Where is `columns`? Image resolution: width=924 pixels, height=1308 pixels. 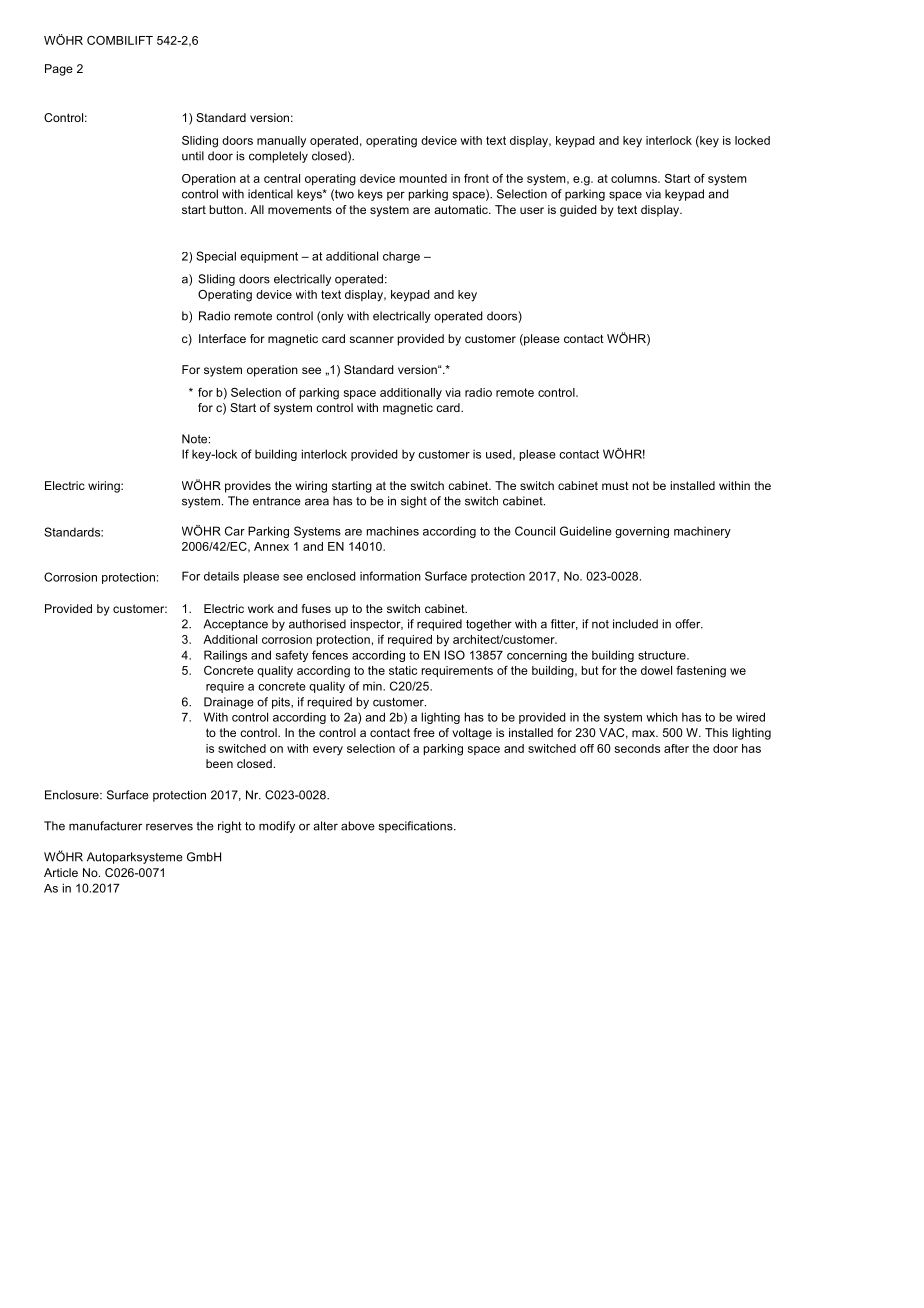 columns is located at coordinates (635, 178).
